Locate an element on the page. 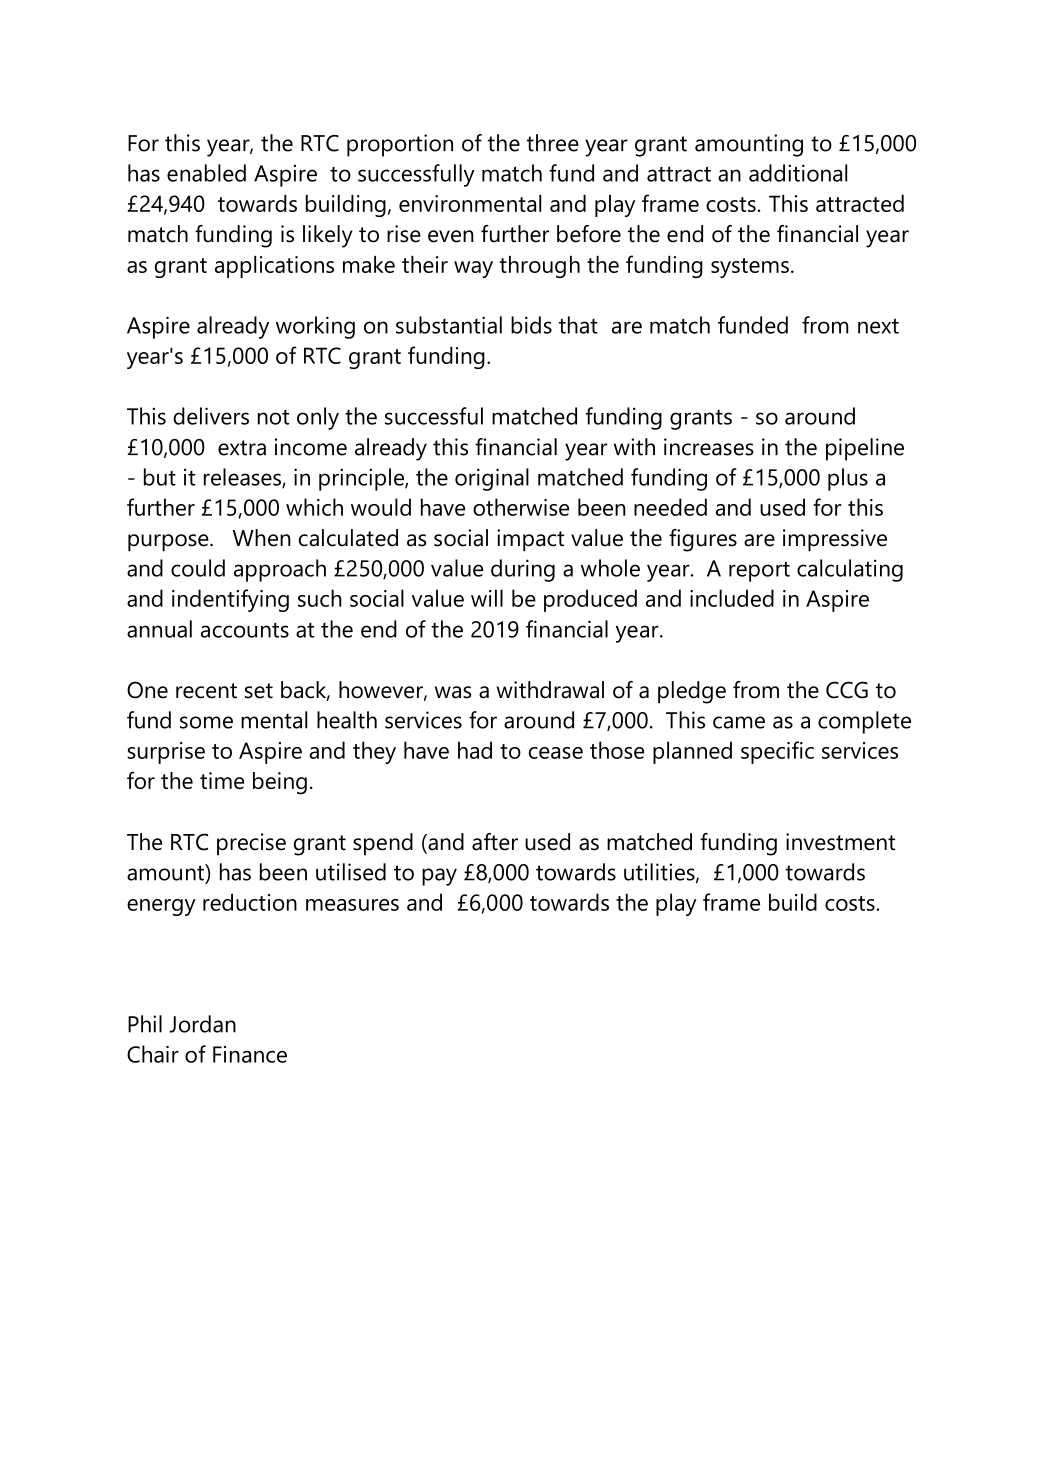 The image size is (1046, 1479). additional is located at coordinates (798, 173).
